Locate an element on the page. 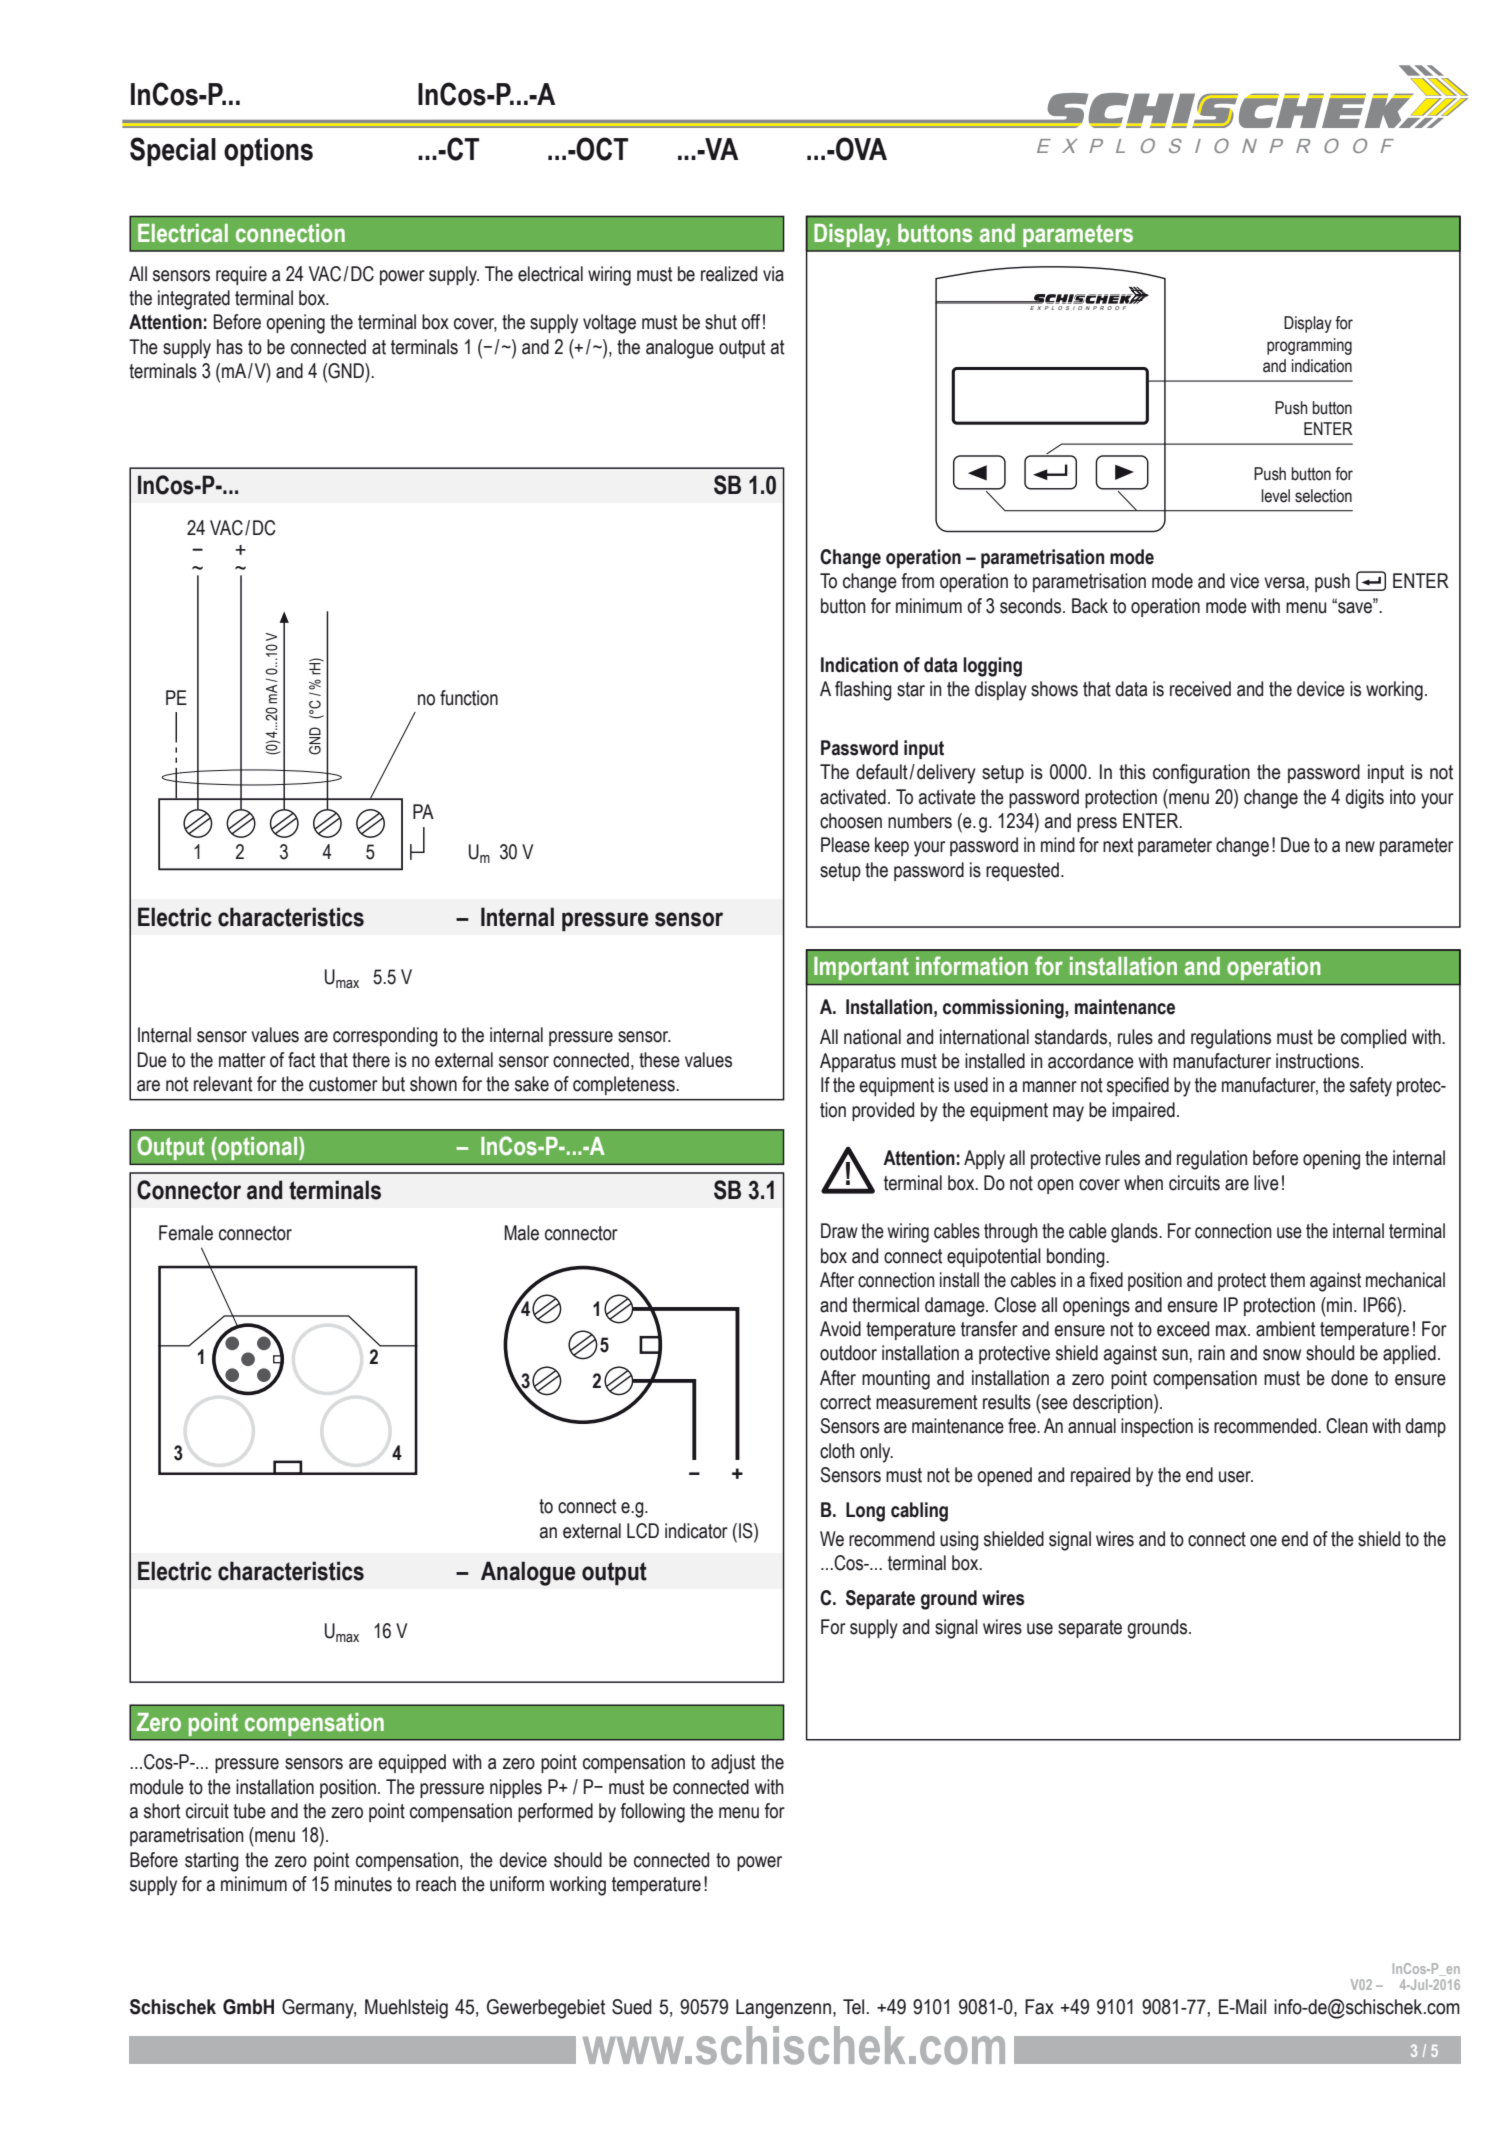 The width and height of the page is (1511, 2136). minutes is located at coordinates (363, 1884).
